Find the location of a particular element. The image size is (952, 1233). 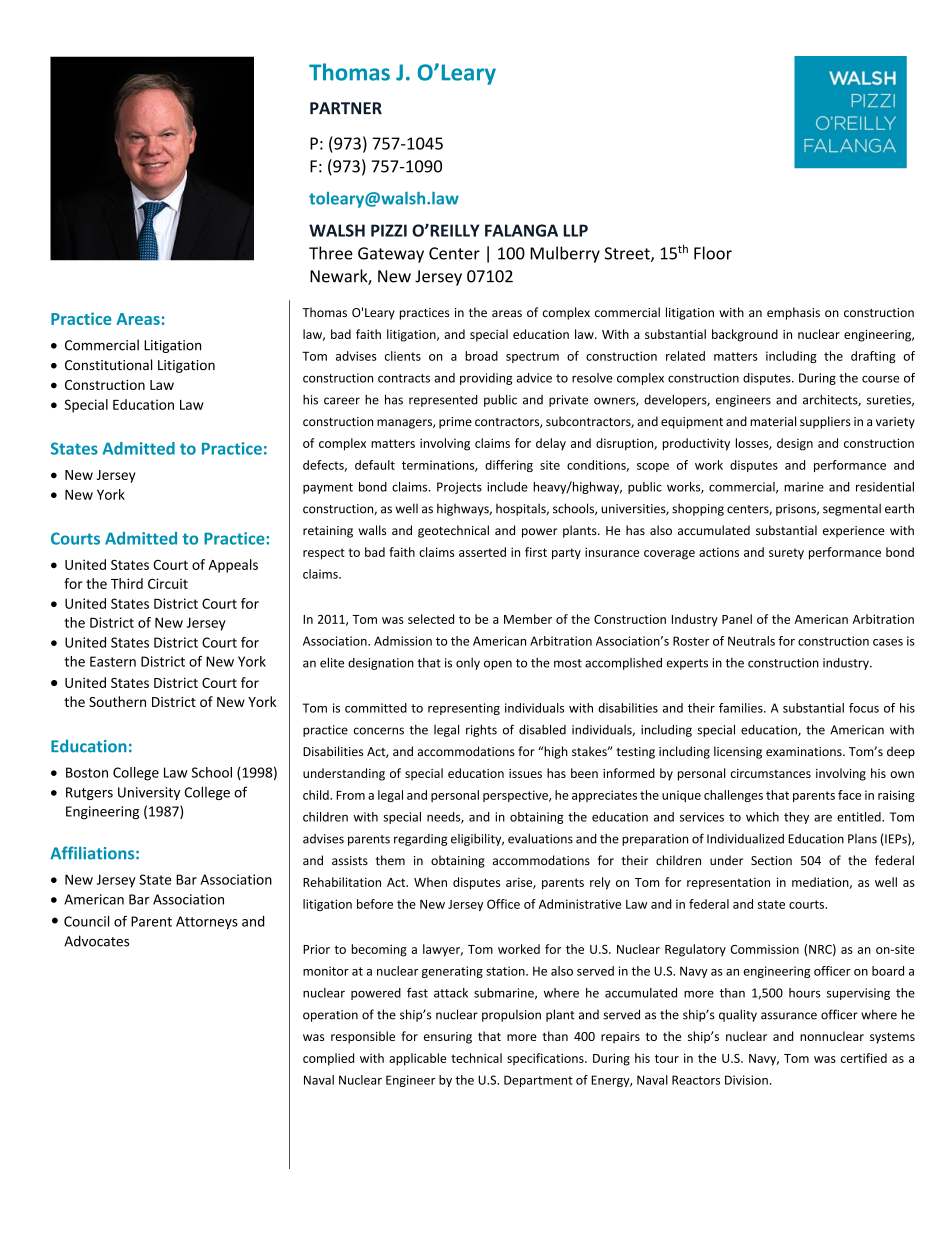

examinations is located at coordinates (805, 751).
